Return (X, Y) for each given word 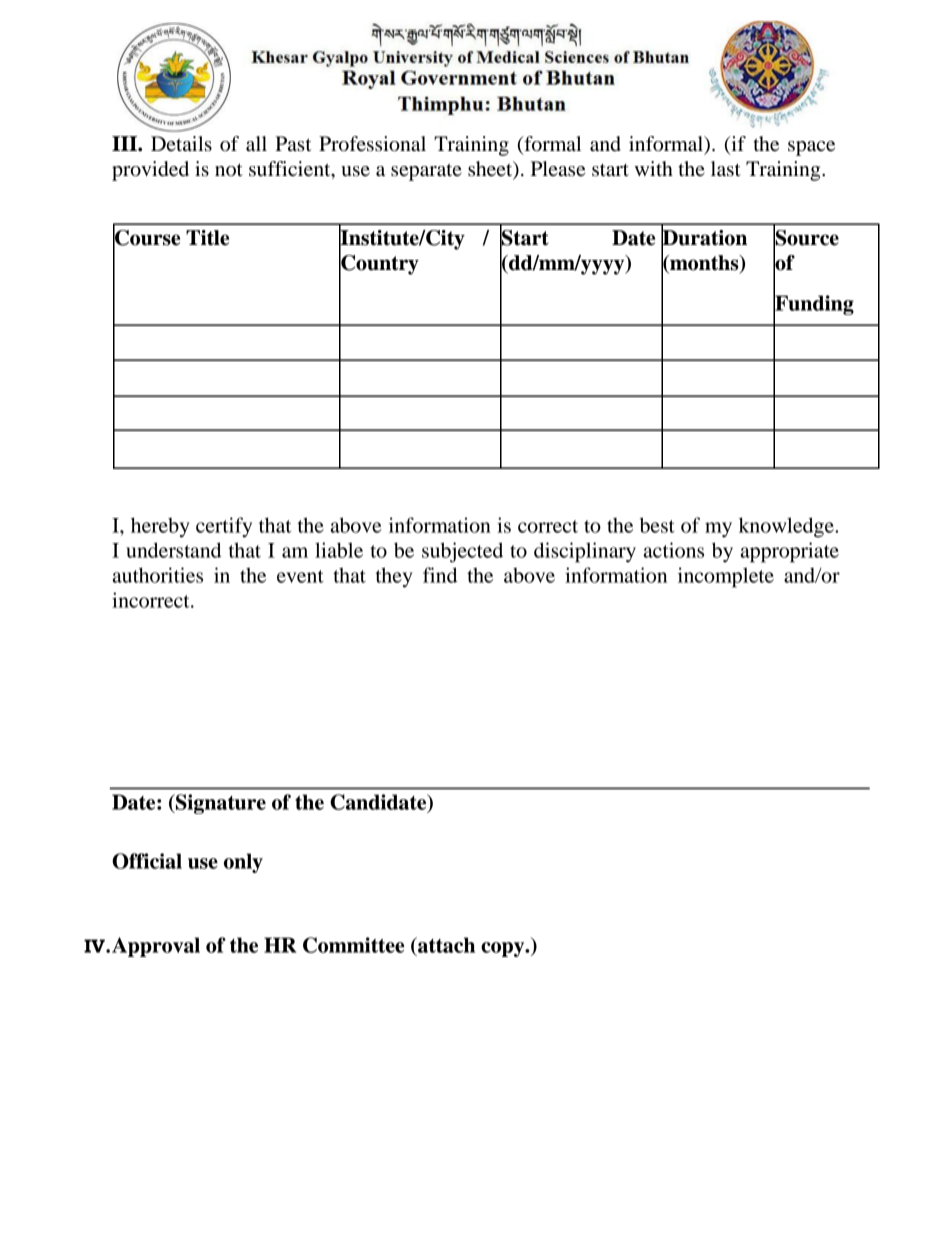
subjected (462, 552)
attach (445, 945)
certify (224, 527)
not (229, 169)
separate (426, 172)
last (726, 169)
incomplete (726, 577)
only (243, 863)
